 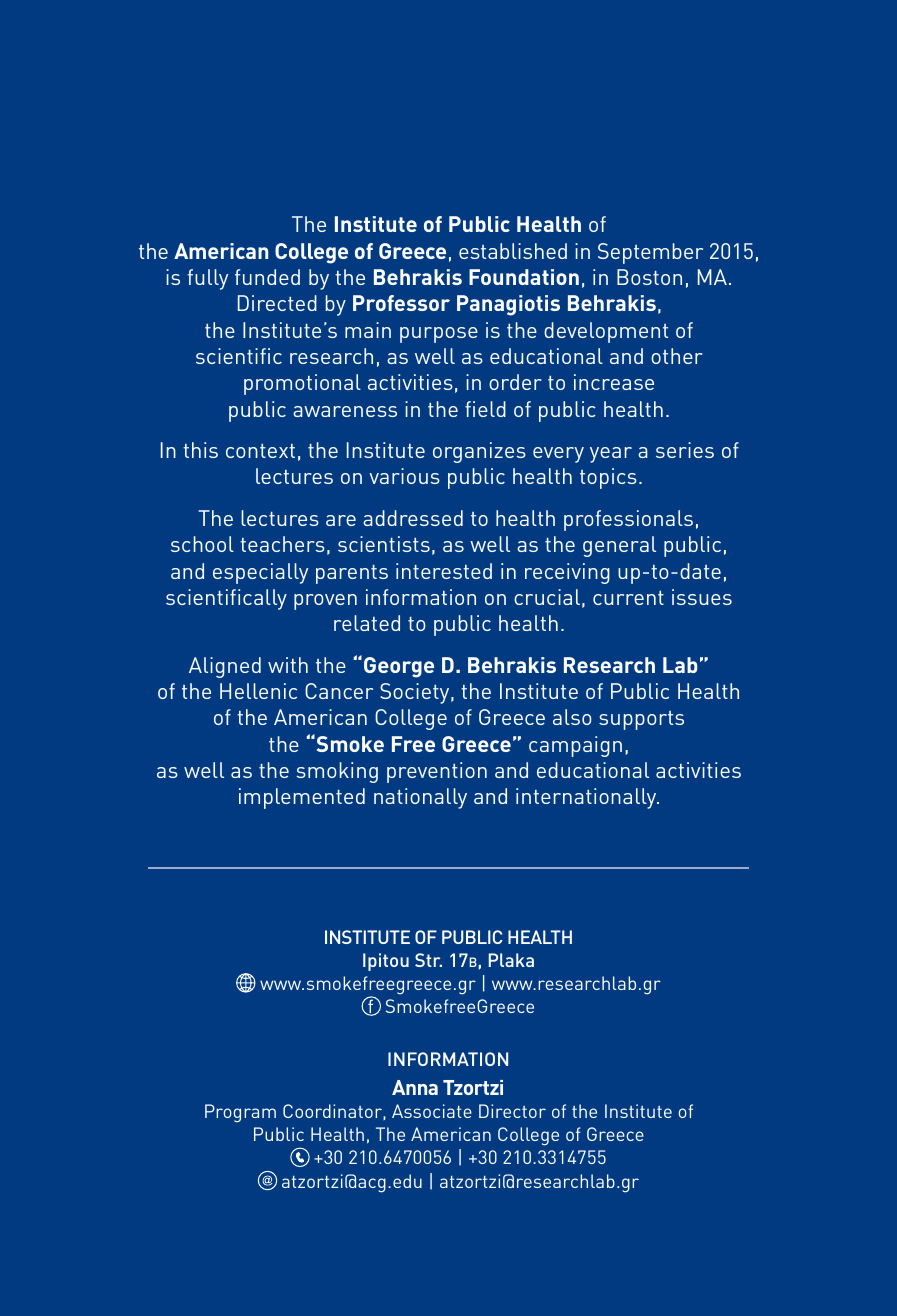 What do you see at coordinates (575, 746) in the image?
I see `campaign` at bounding box center [575, 746].
